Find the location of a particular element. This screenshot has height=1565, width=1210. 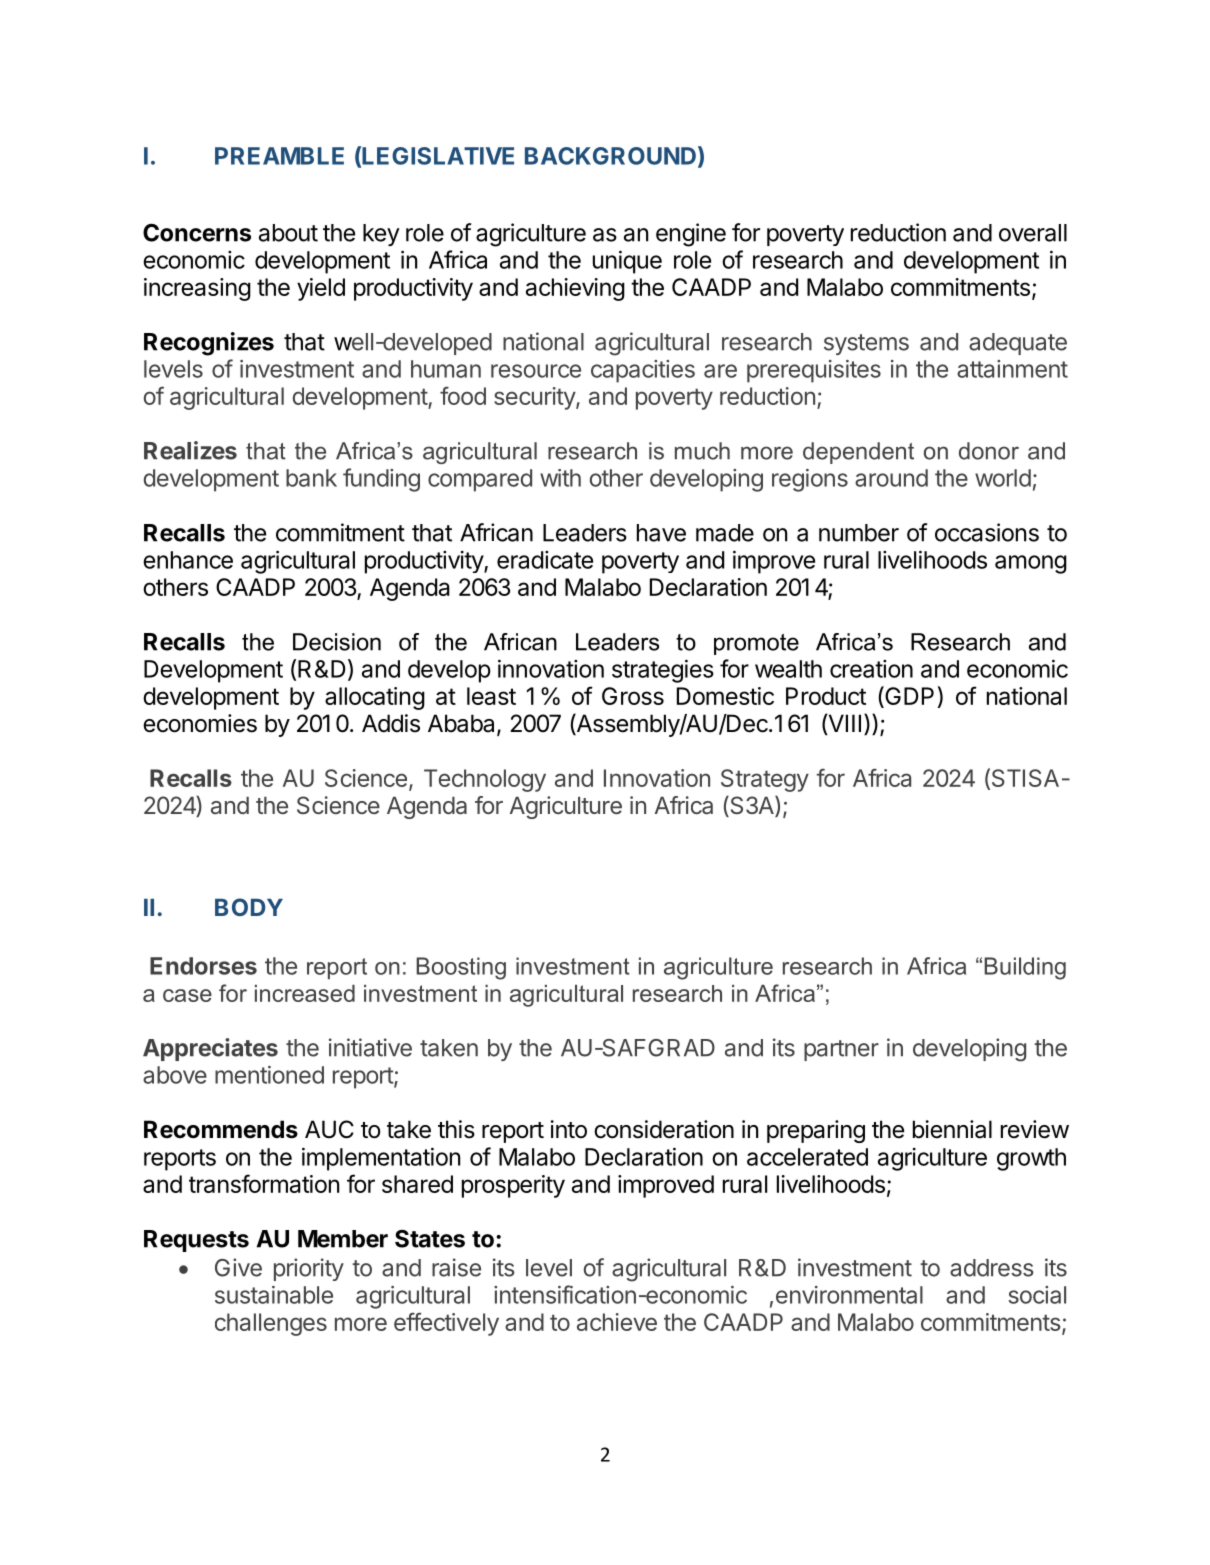

BODY is located at coordinates (249, 907).
